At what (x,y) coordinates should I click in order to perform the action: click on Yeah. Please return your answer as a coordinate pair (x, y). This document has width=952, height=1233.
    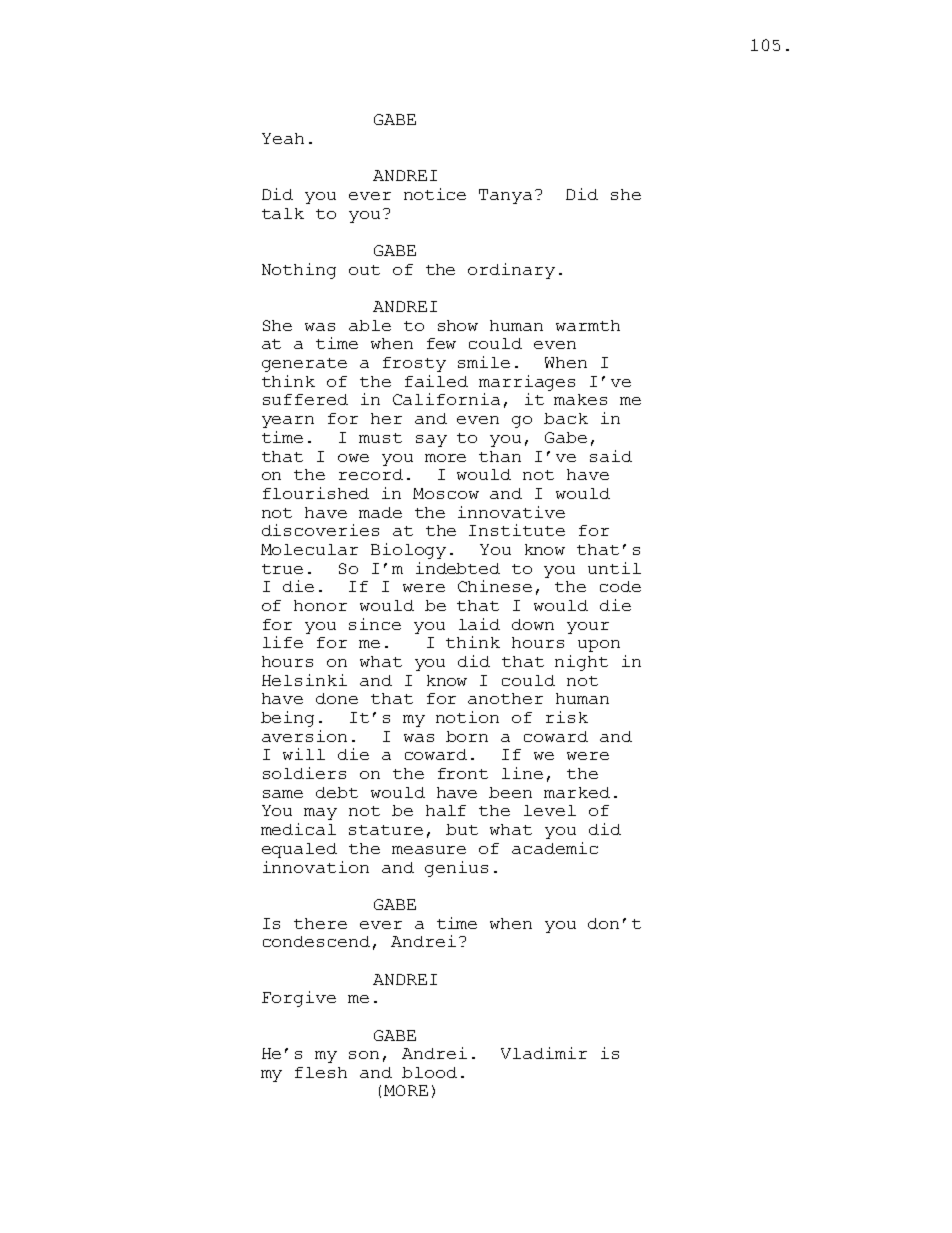
    Looking at the image, I should click on (283, 138).
